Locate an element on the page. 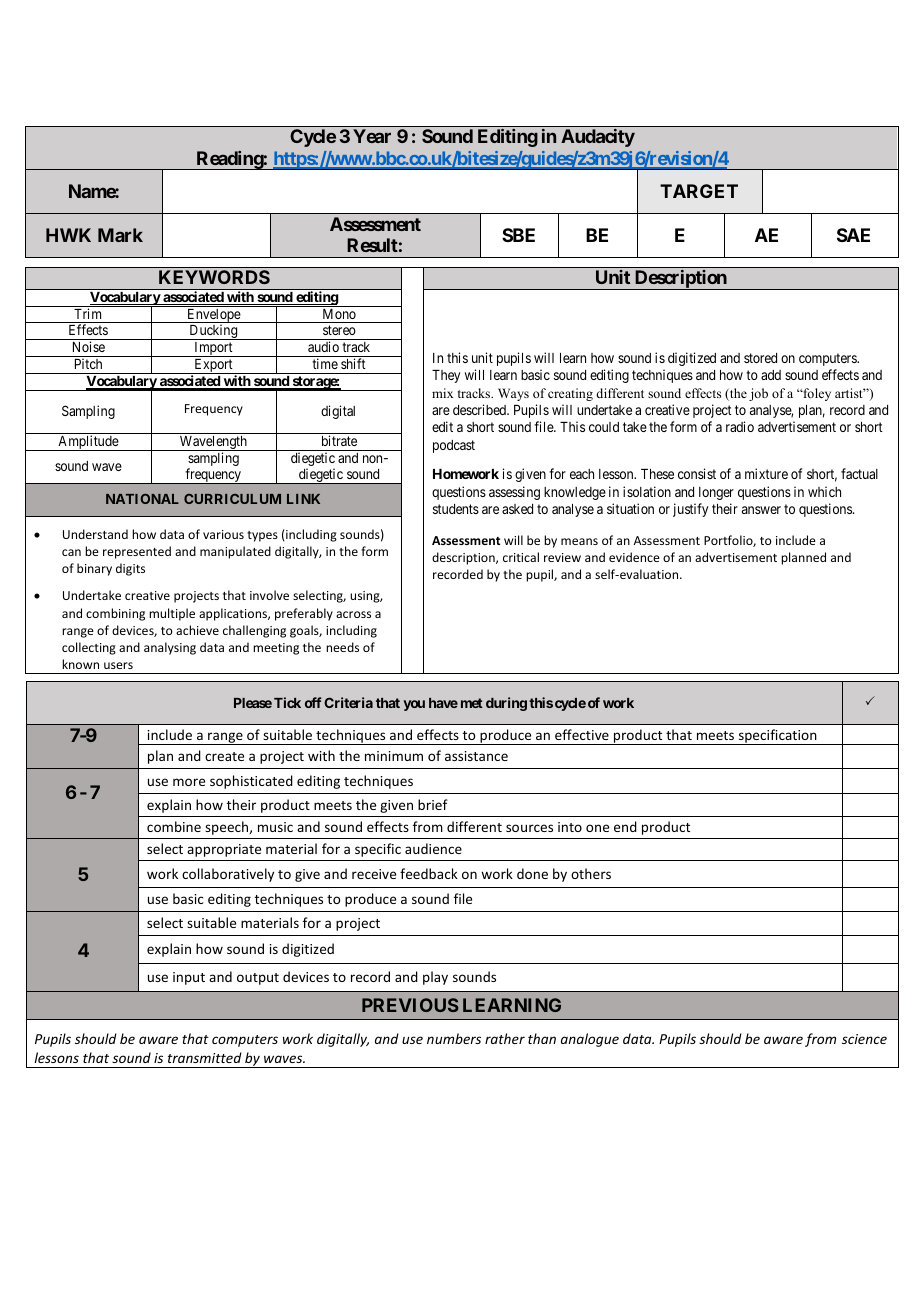  answer is located at coordinates (761, 510).
